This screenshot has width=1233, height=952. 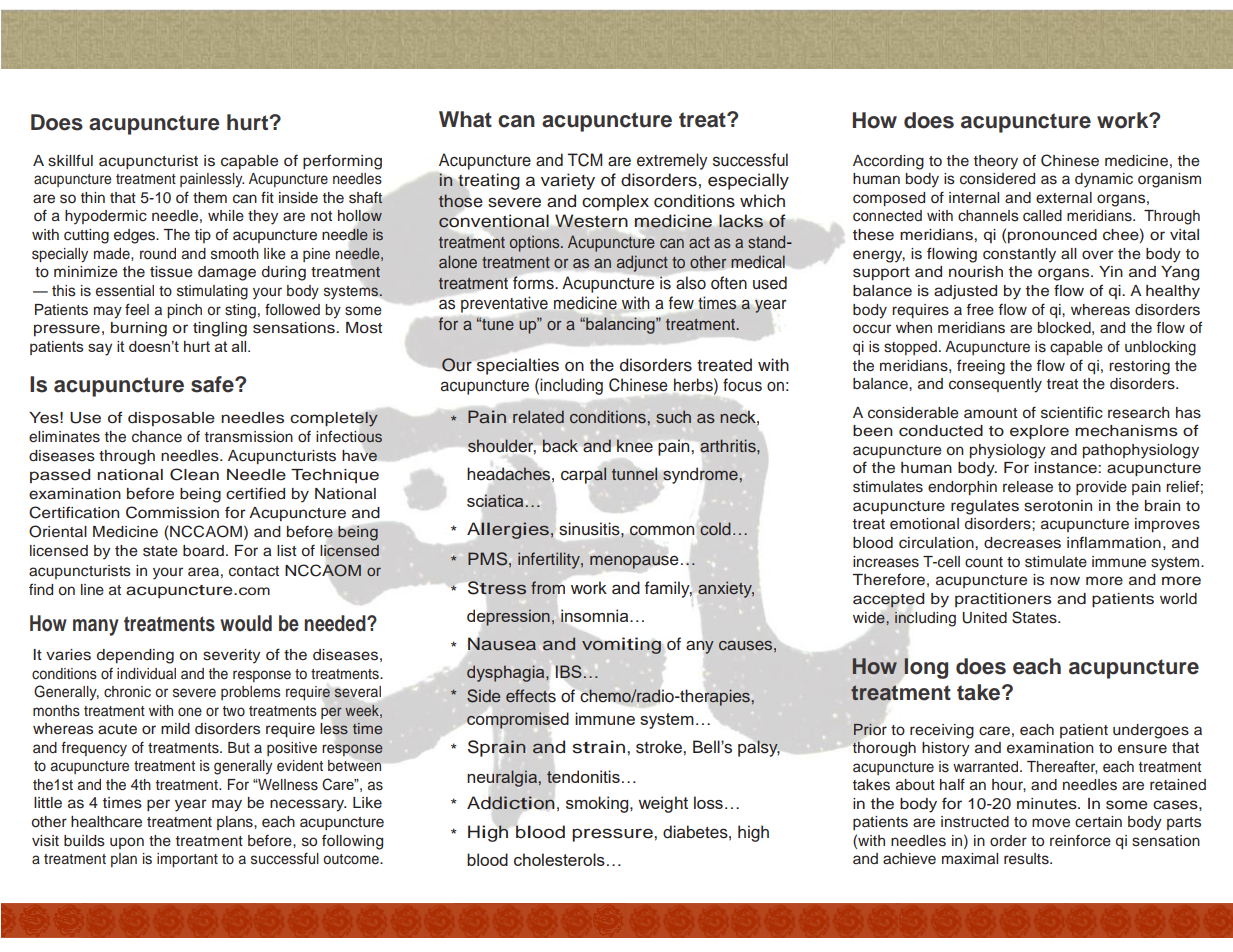 I want to click on theory, so click(x=996, y=162).
